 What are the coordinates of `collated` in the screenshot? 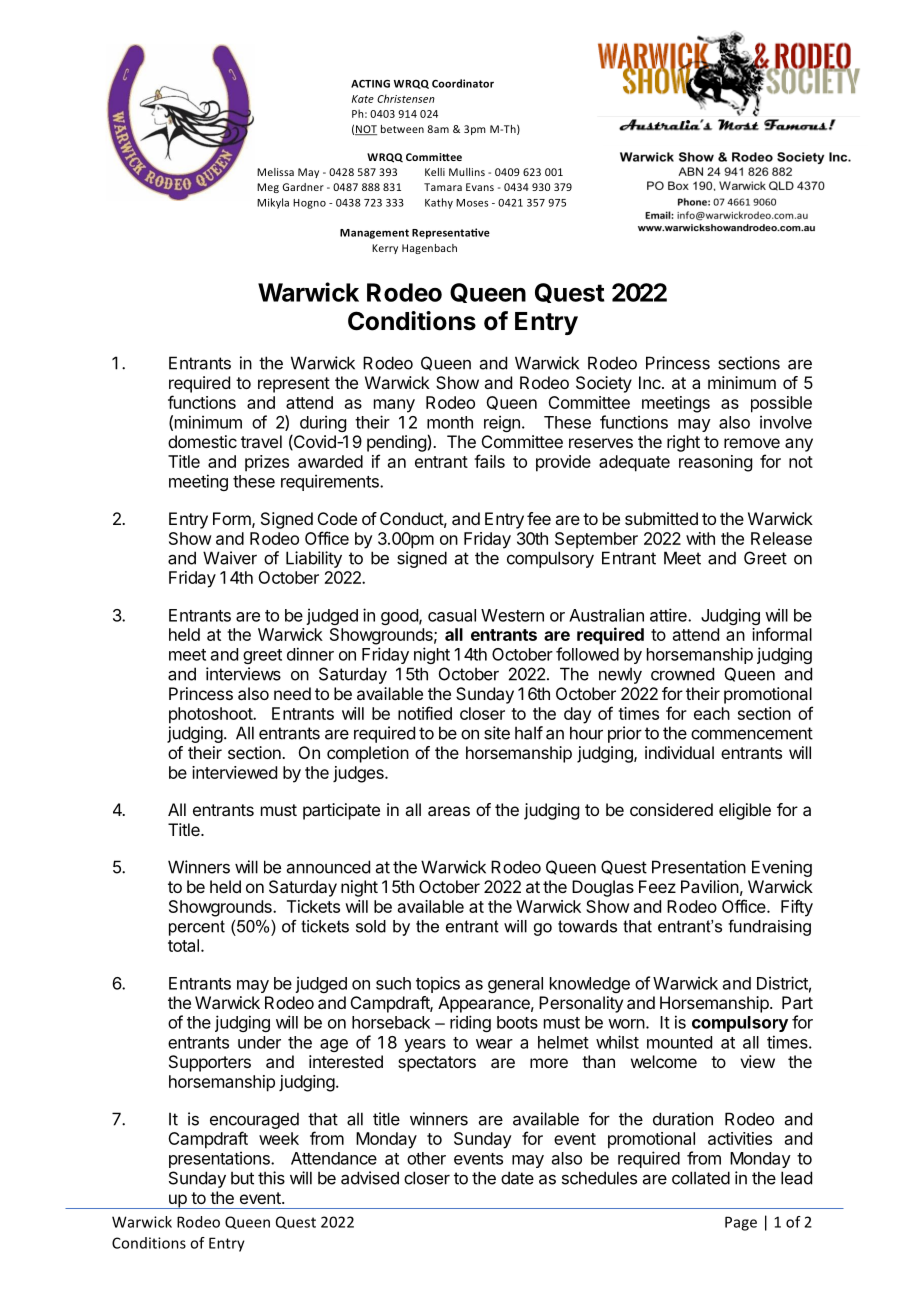 It's located at (701, 1178).
